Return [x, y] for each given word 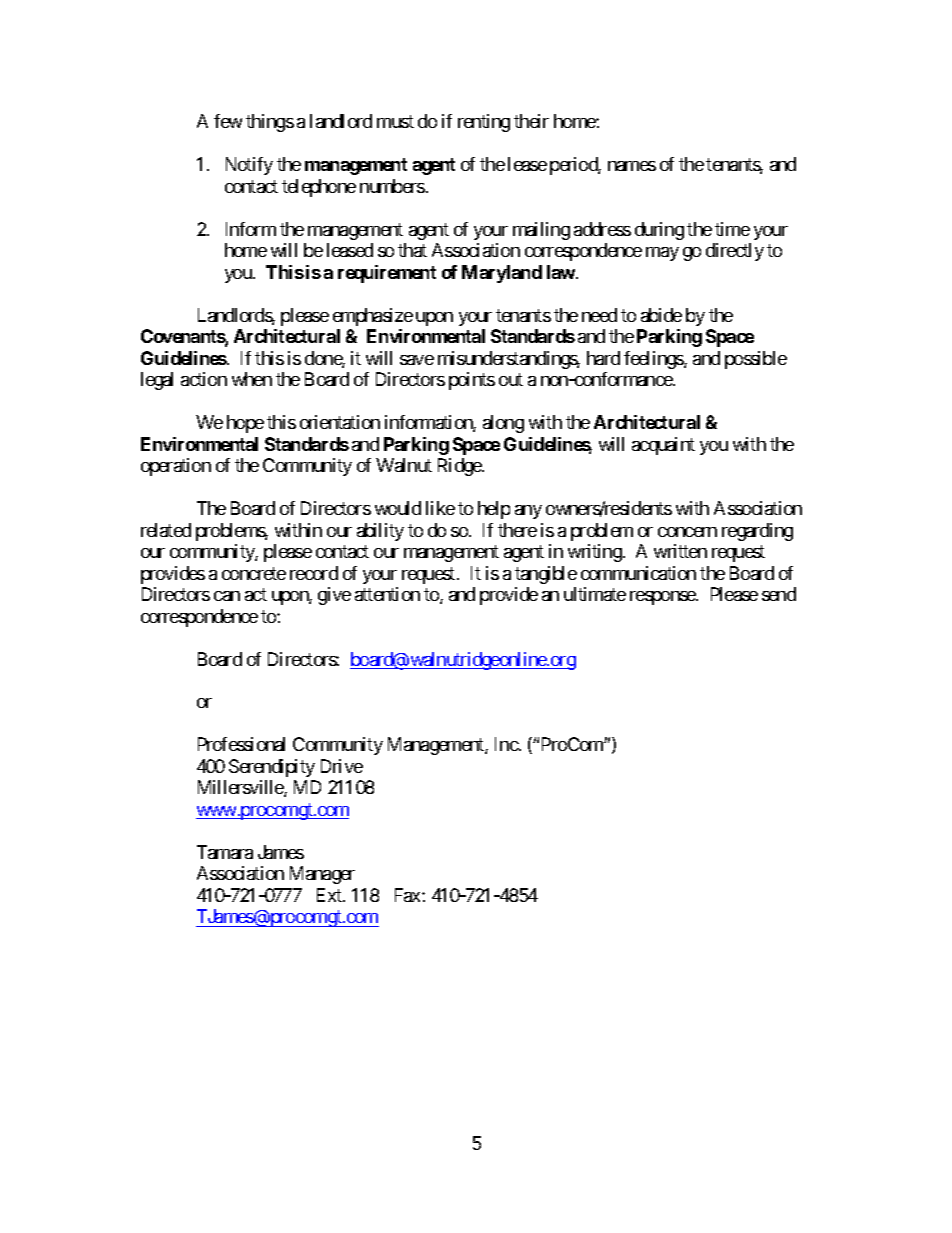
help [494, 510]
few [228, 121]
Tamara [225, 852]
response [663, 598]
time [732, 229]
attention [387, 594]
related [166, 530]
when [252, 379]
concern [687, 532]
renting [484, 123]
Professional [241, 744]
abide [661, 315]
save [417, 360]
